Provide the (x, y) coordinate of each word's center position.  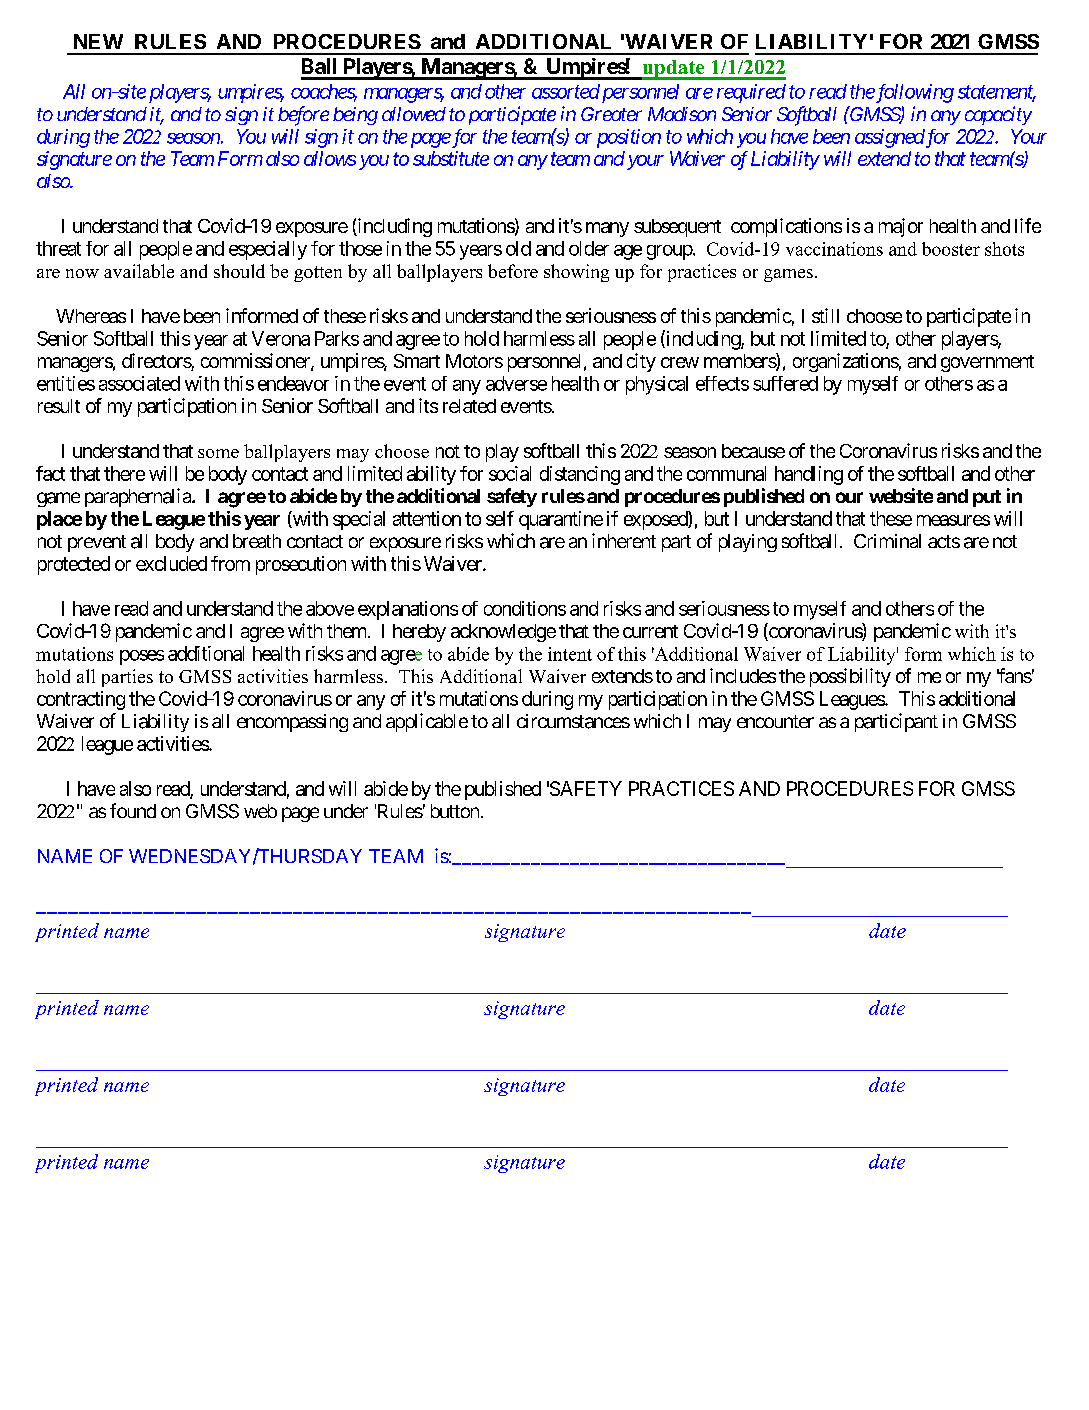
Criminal (887, 541)
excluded (171, 563)
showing (576, 273)
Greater (611, 114)
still (825, 315)
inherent (624, 540)
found (133, 810)
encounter (775, 721)
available (139, 271)
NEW (98, 41)
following (914, 93)
